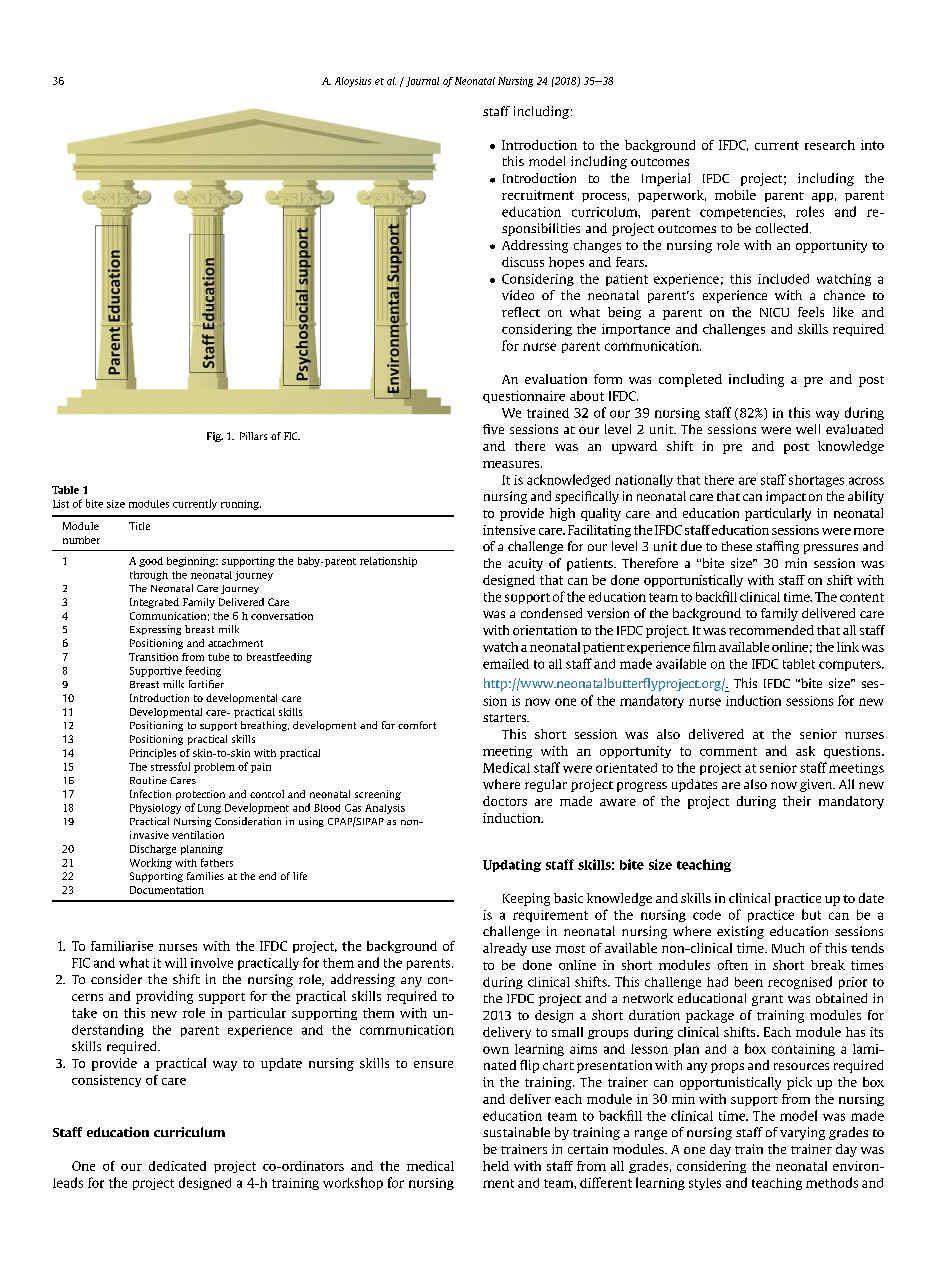  What do you see at coordinates (786, 497) in the image?
I see `impact` at bounding box center [786, 497].
